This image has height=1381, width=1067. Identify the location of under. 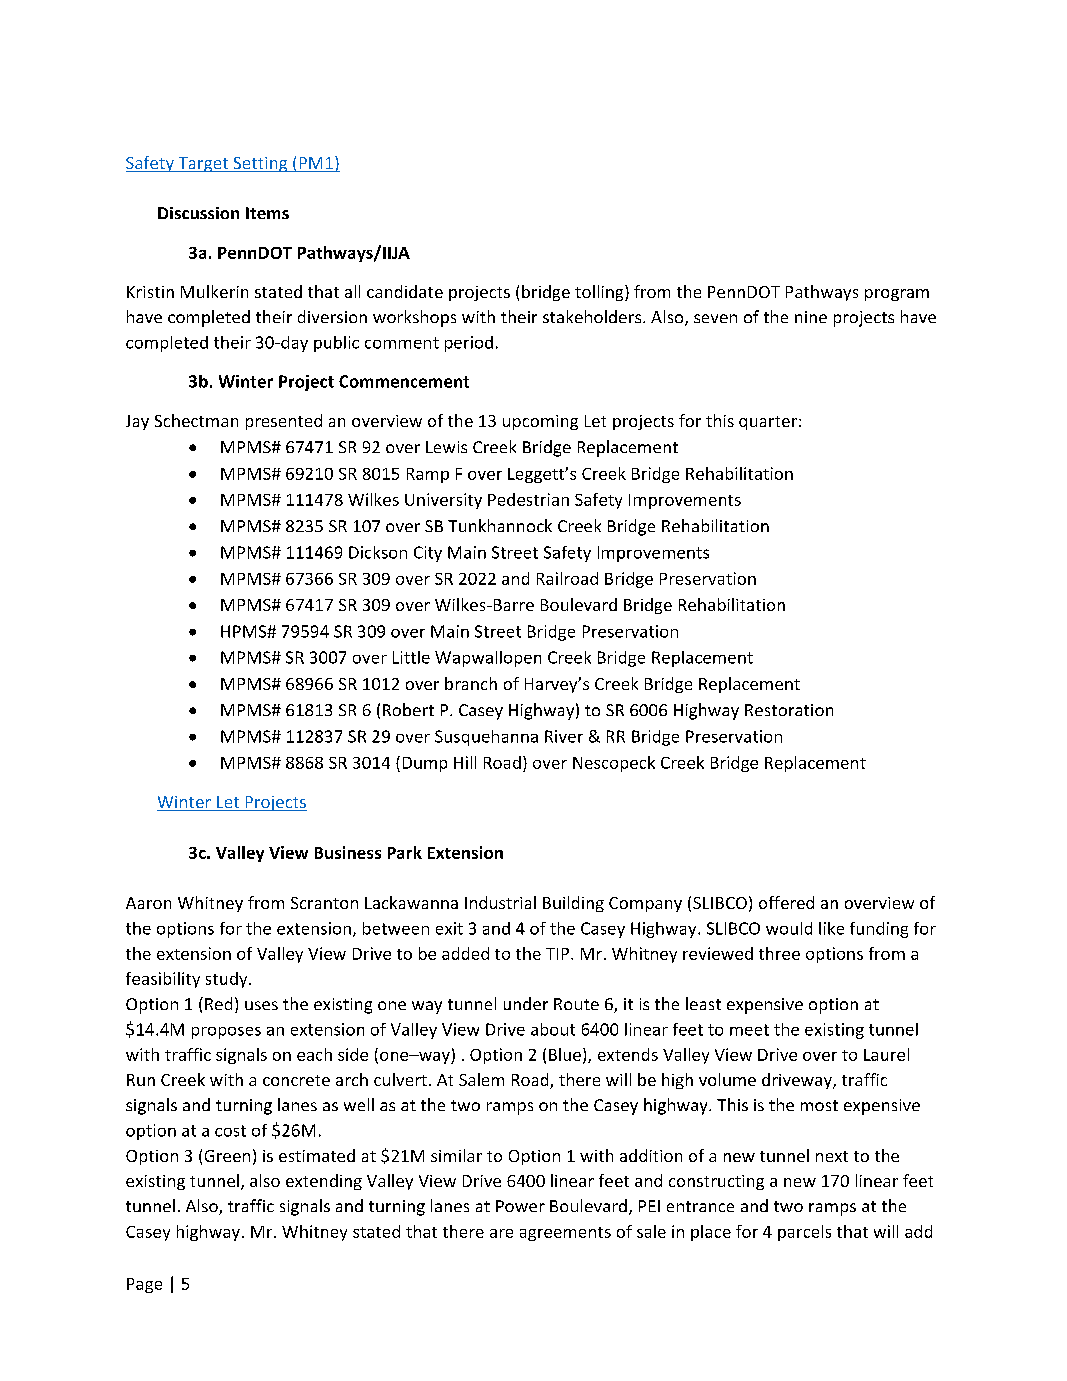
(526, 1003).
